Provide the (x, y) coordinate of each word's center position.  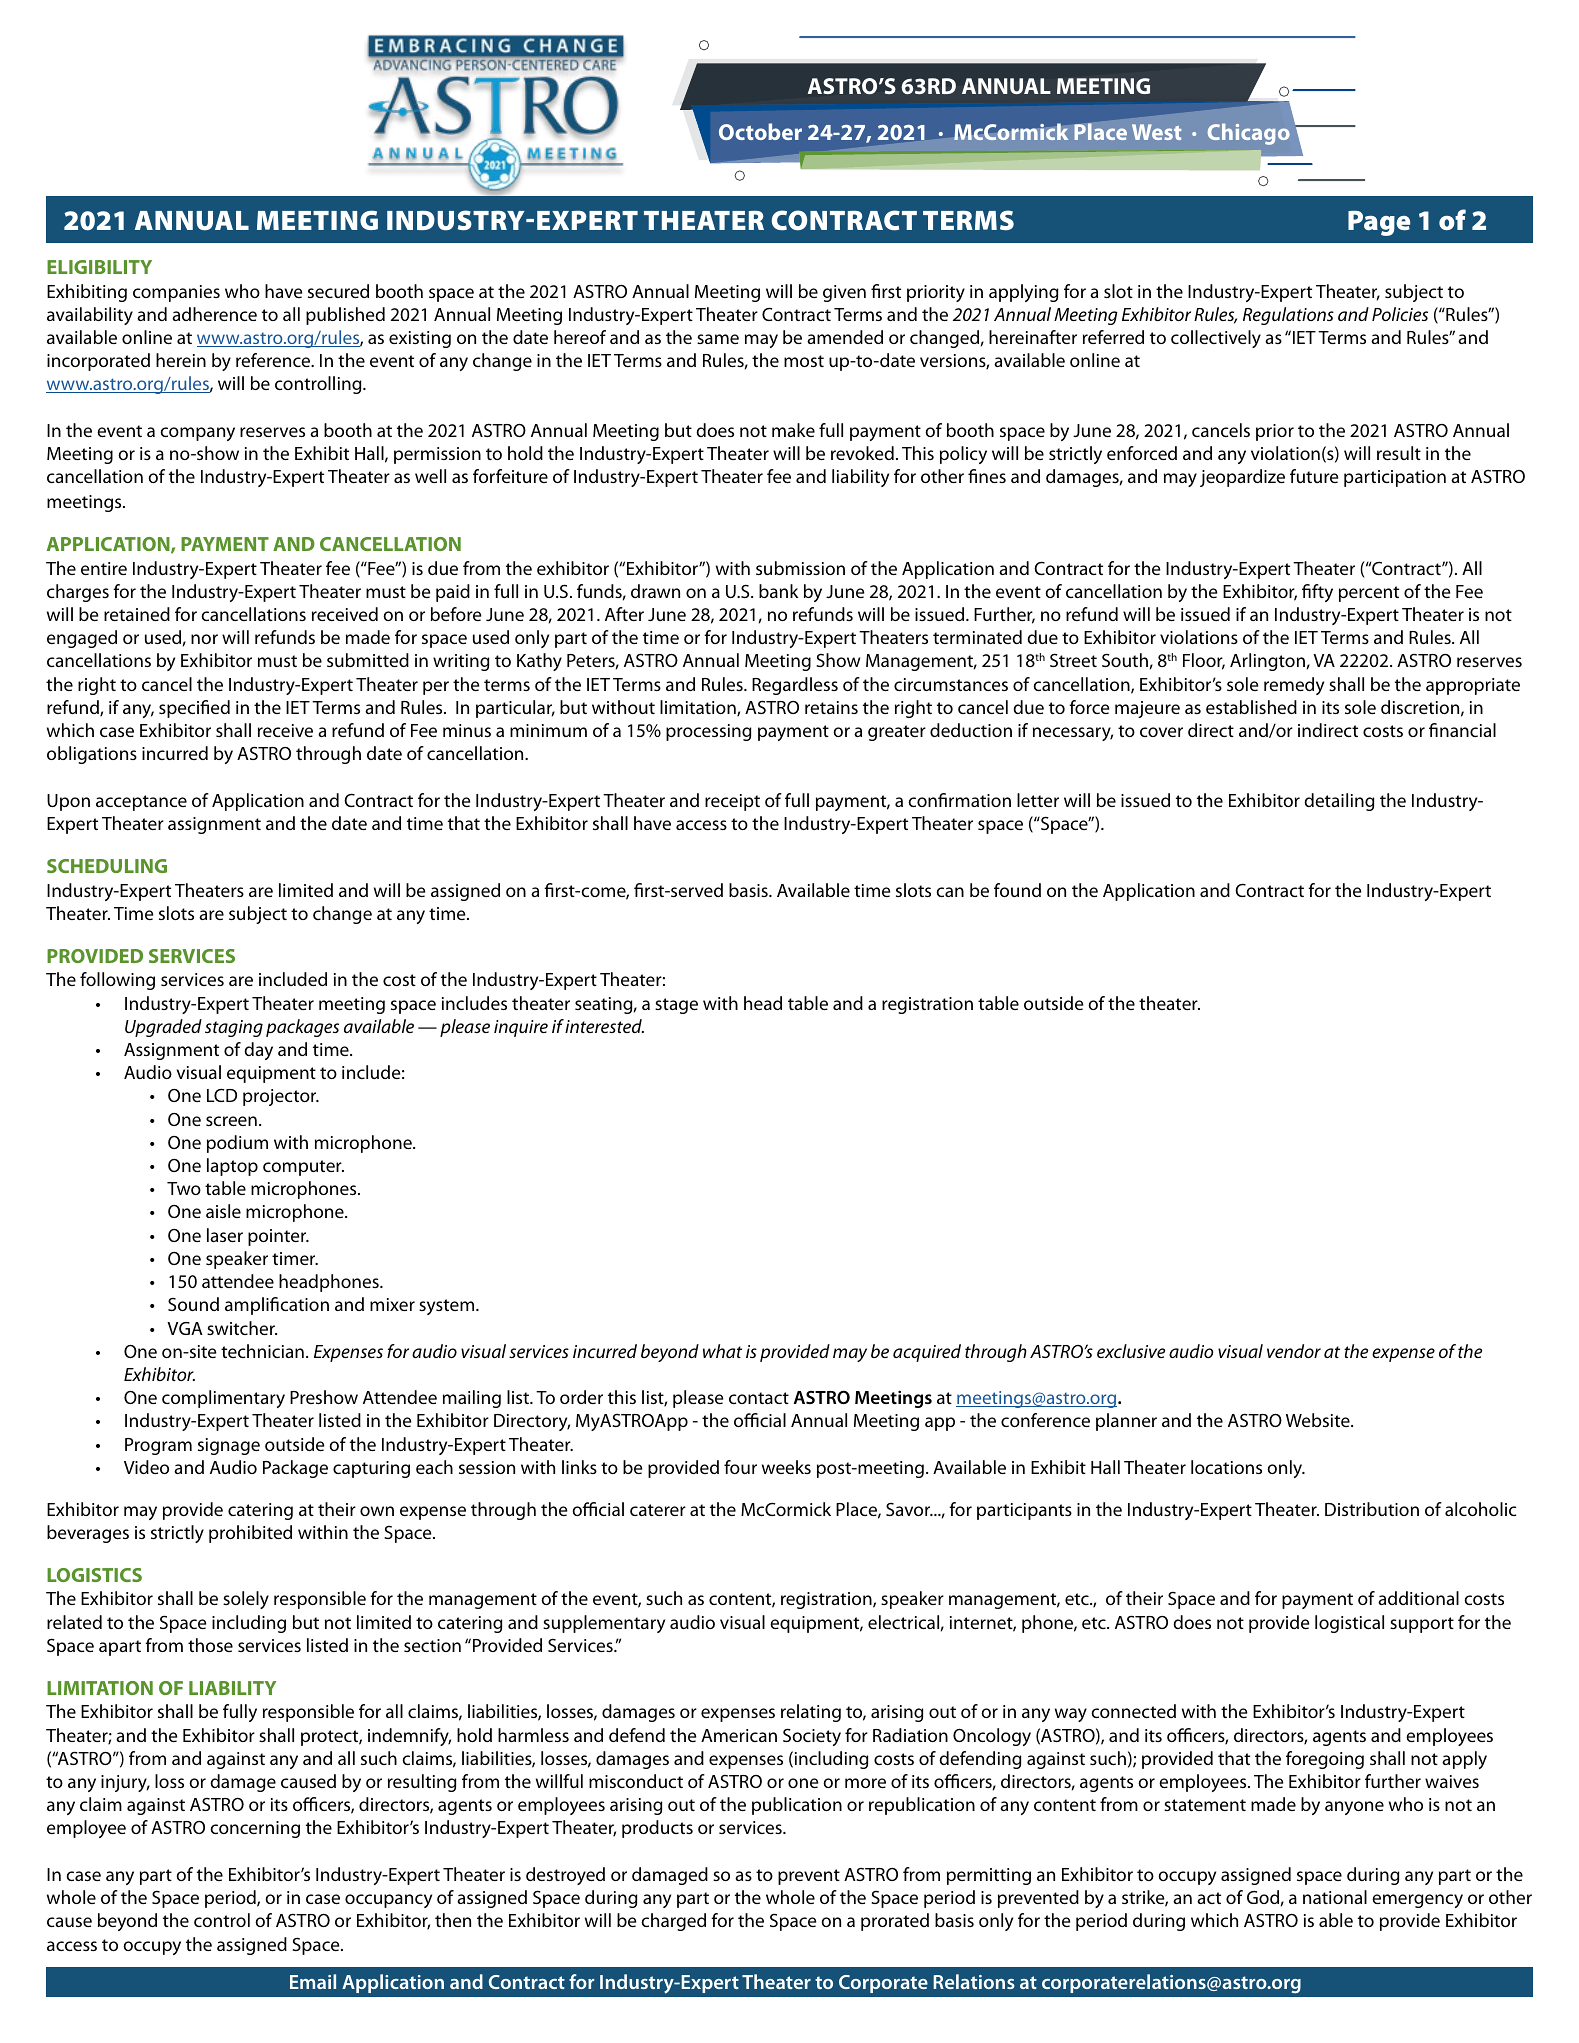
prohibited (250, 1534)
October (760, 131)
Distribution (1372, 1509)
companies (176, 293)
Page (1379, 223)
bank (778, 591)
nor (204, 639)
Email (313, 1981)
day (258, 1051)
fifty (1317, 593)
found (1017, 890)
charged (673, 1922)
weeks (786, 1467)
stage (676, 1006)
